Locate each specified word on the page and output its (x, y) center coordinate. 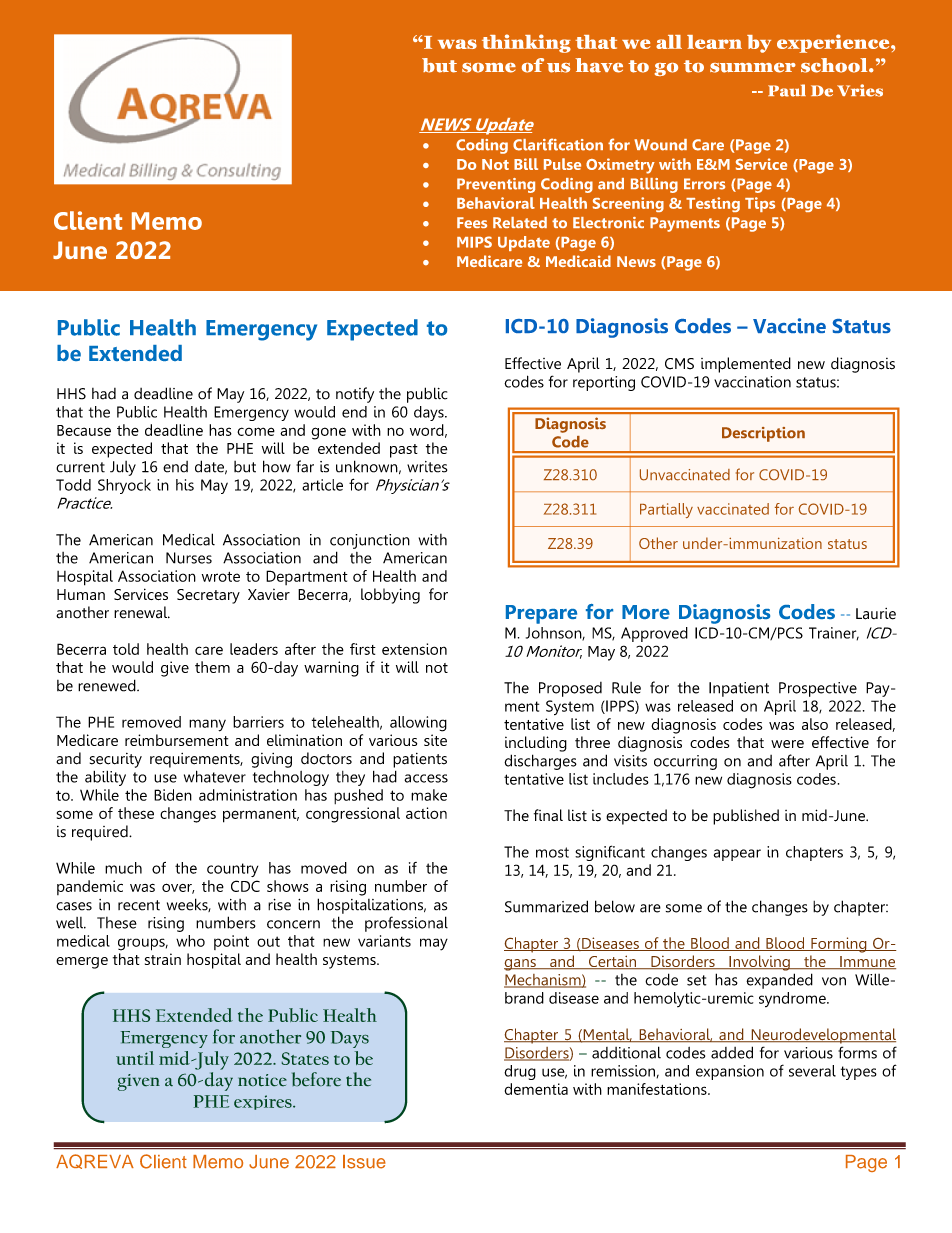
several (812, 1071)
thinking (526, 43)
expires (264, 1102)
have (599, 65)
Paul (787, 90)
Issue (364, 1162)
